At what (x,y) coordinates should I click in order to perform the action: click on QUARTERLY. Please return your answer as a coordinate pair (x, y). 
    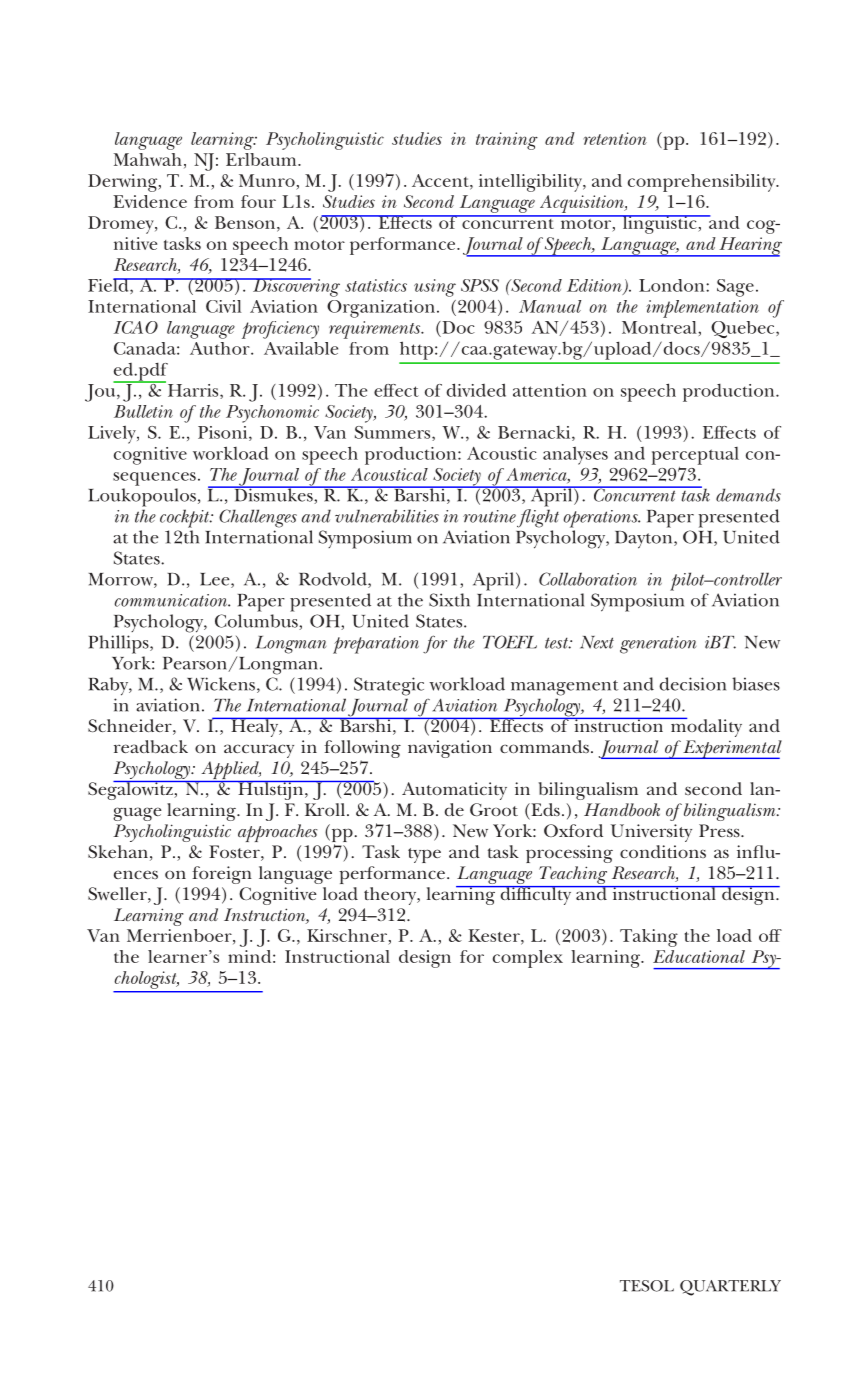
    Looking at the image, I should click on (730, 1288).
